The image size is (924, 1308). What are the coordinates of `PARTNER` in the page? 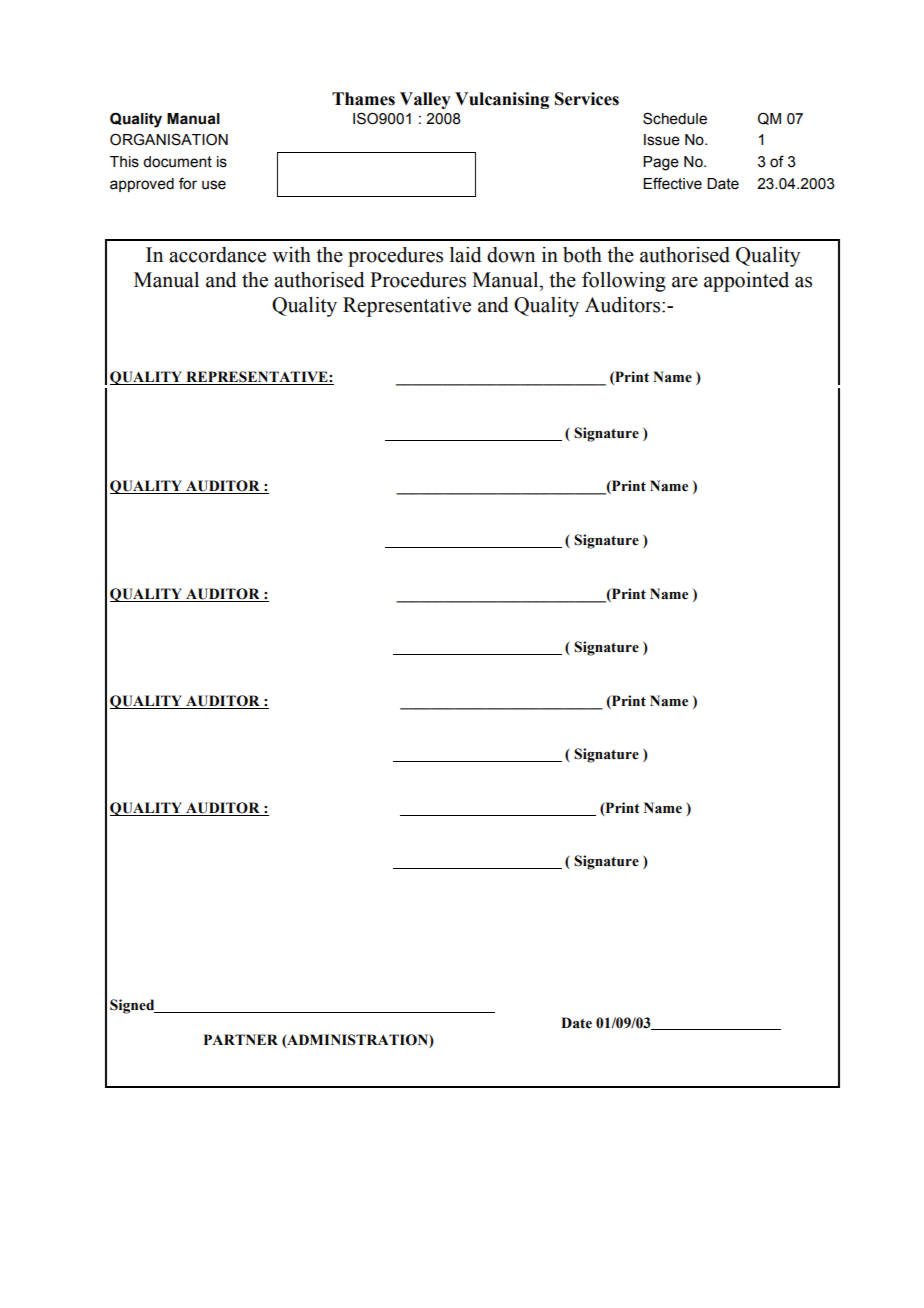 It's located at (241, 1039).
